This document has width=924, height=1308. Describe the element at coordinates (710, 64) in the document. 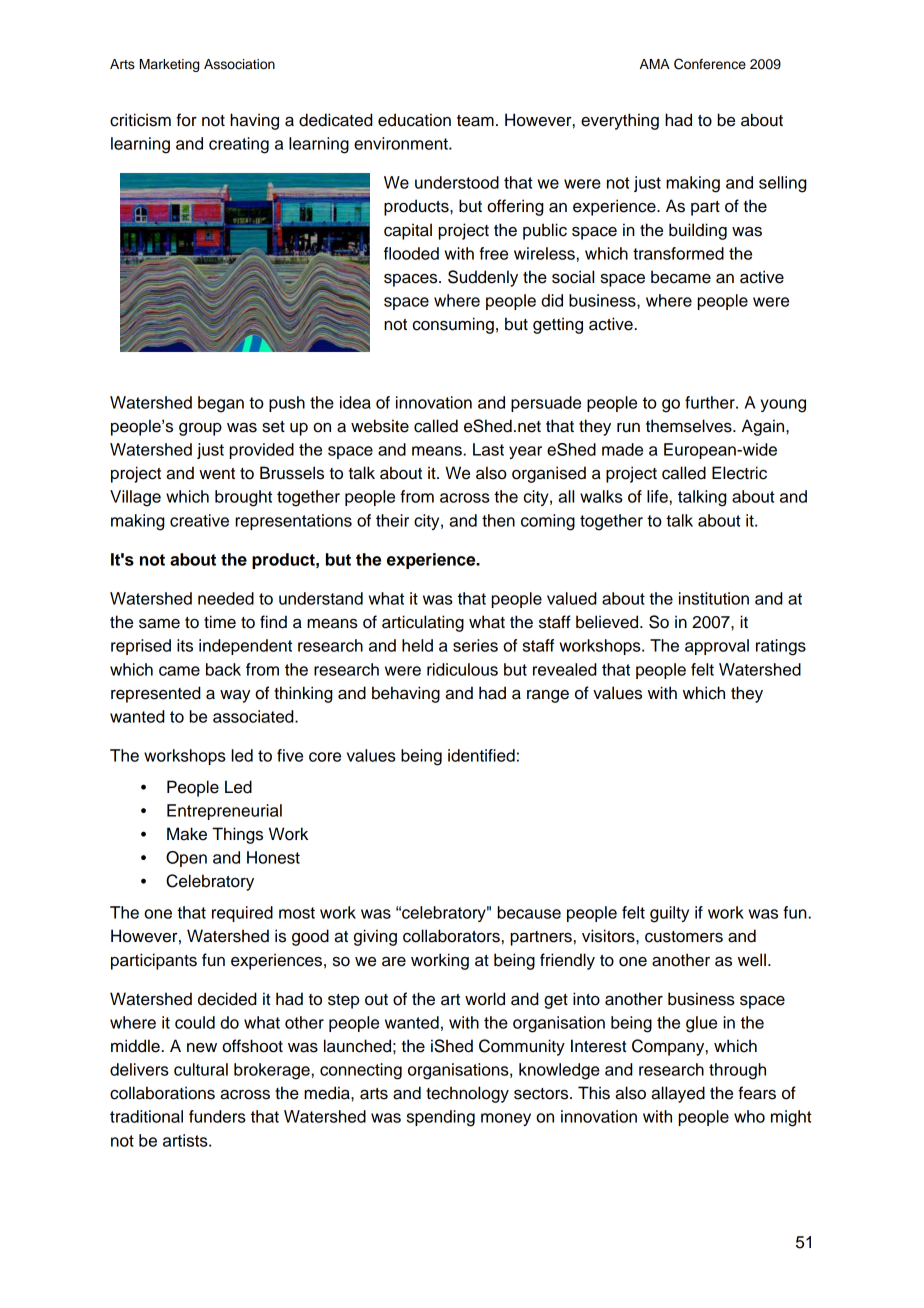

I see `Conference` at that location.
